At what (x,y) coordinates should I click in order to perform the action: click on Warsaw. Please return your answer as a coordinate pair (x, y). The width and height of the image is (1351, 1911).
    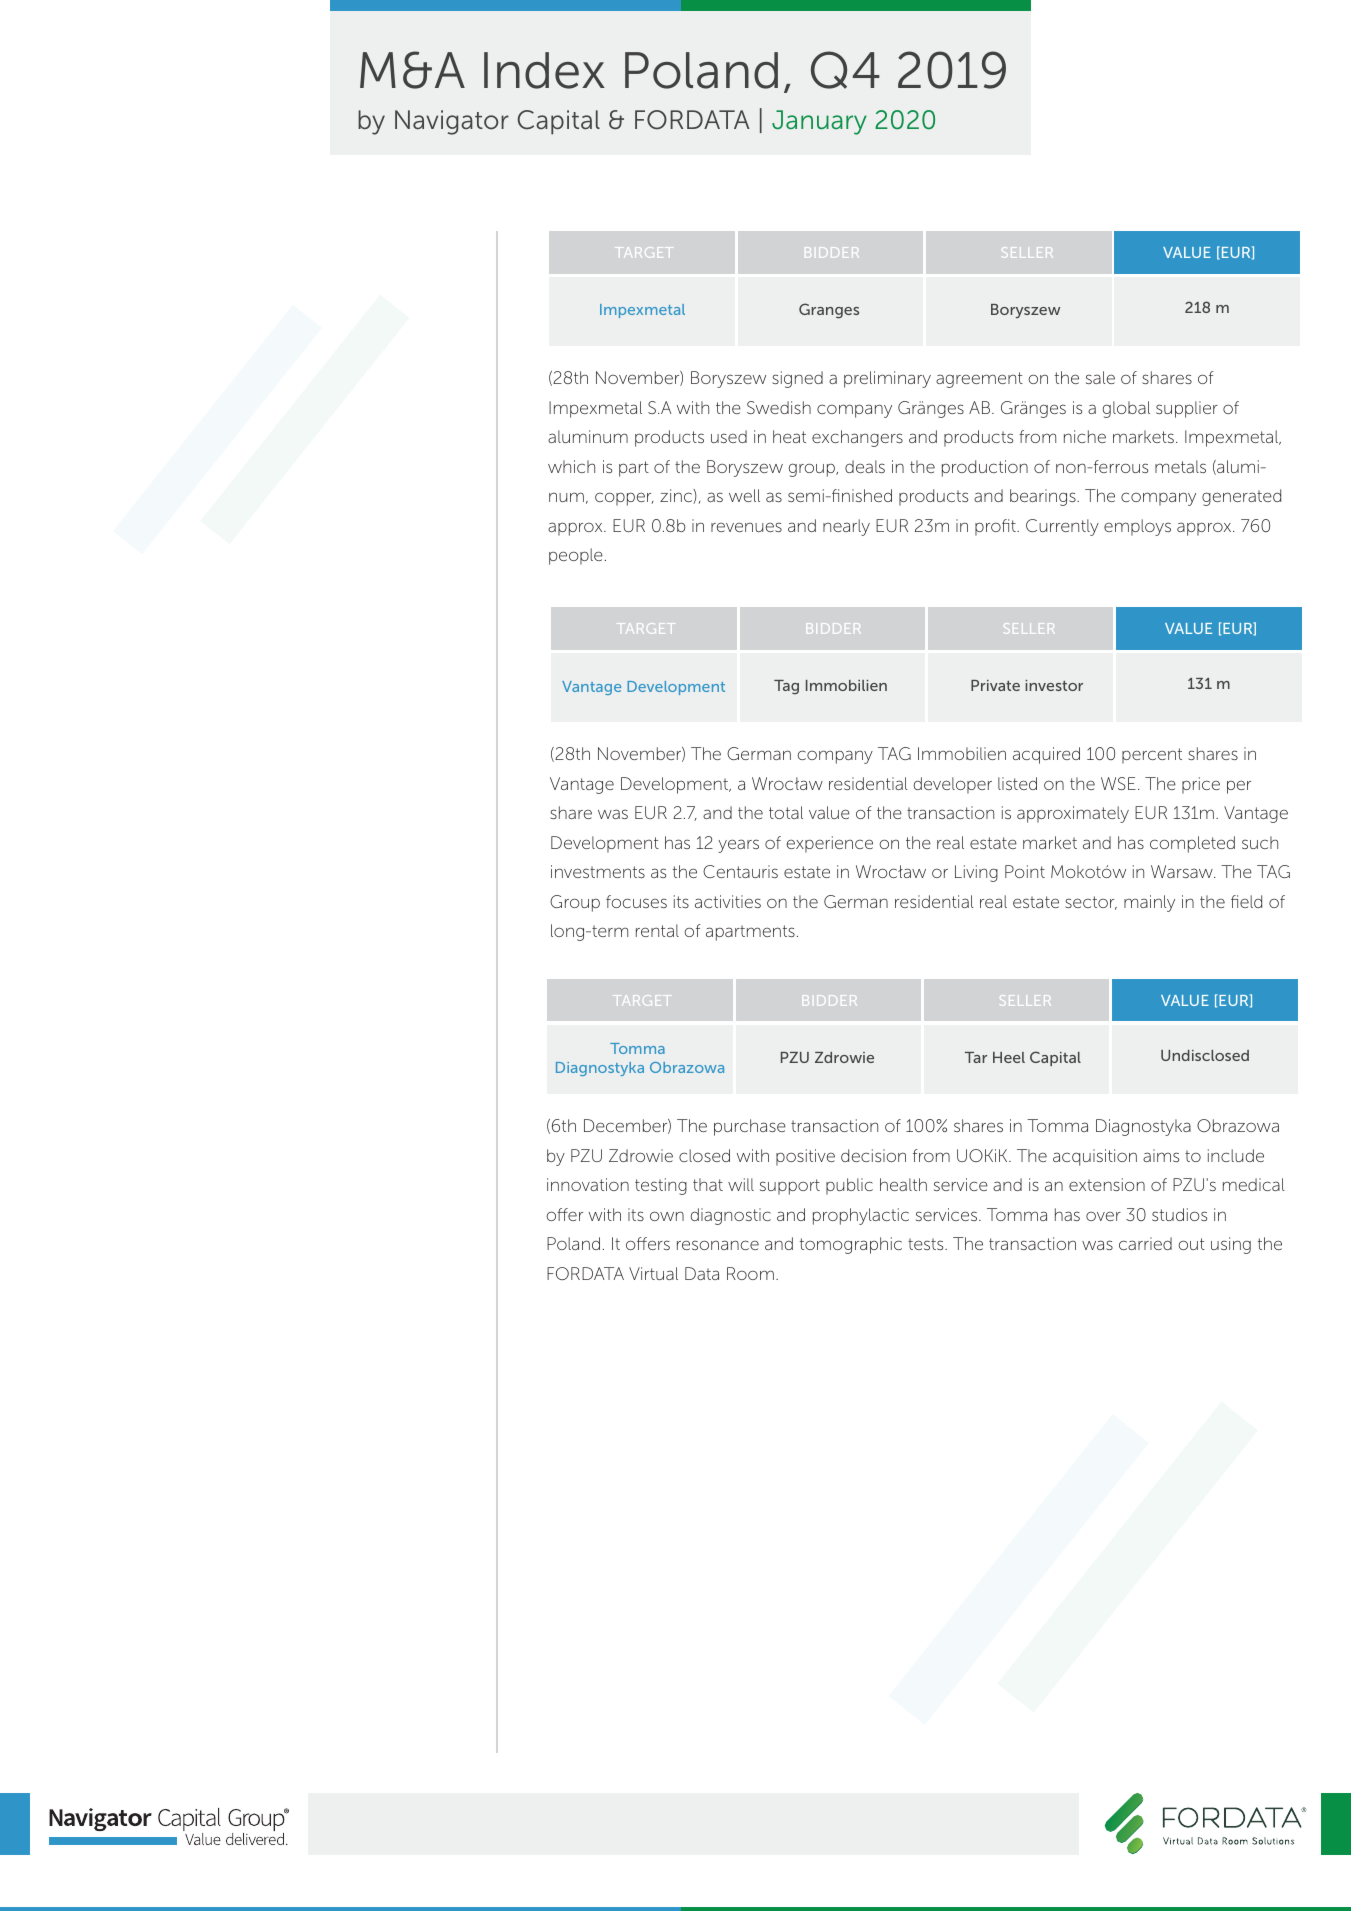
    Looking at the image, I should click on (1183, 871).
